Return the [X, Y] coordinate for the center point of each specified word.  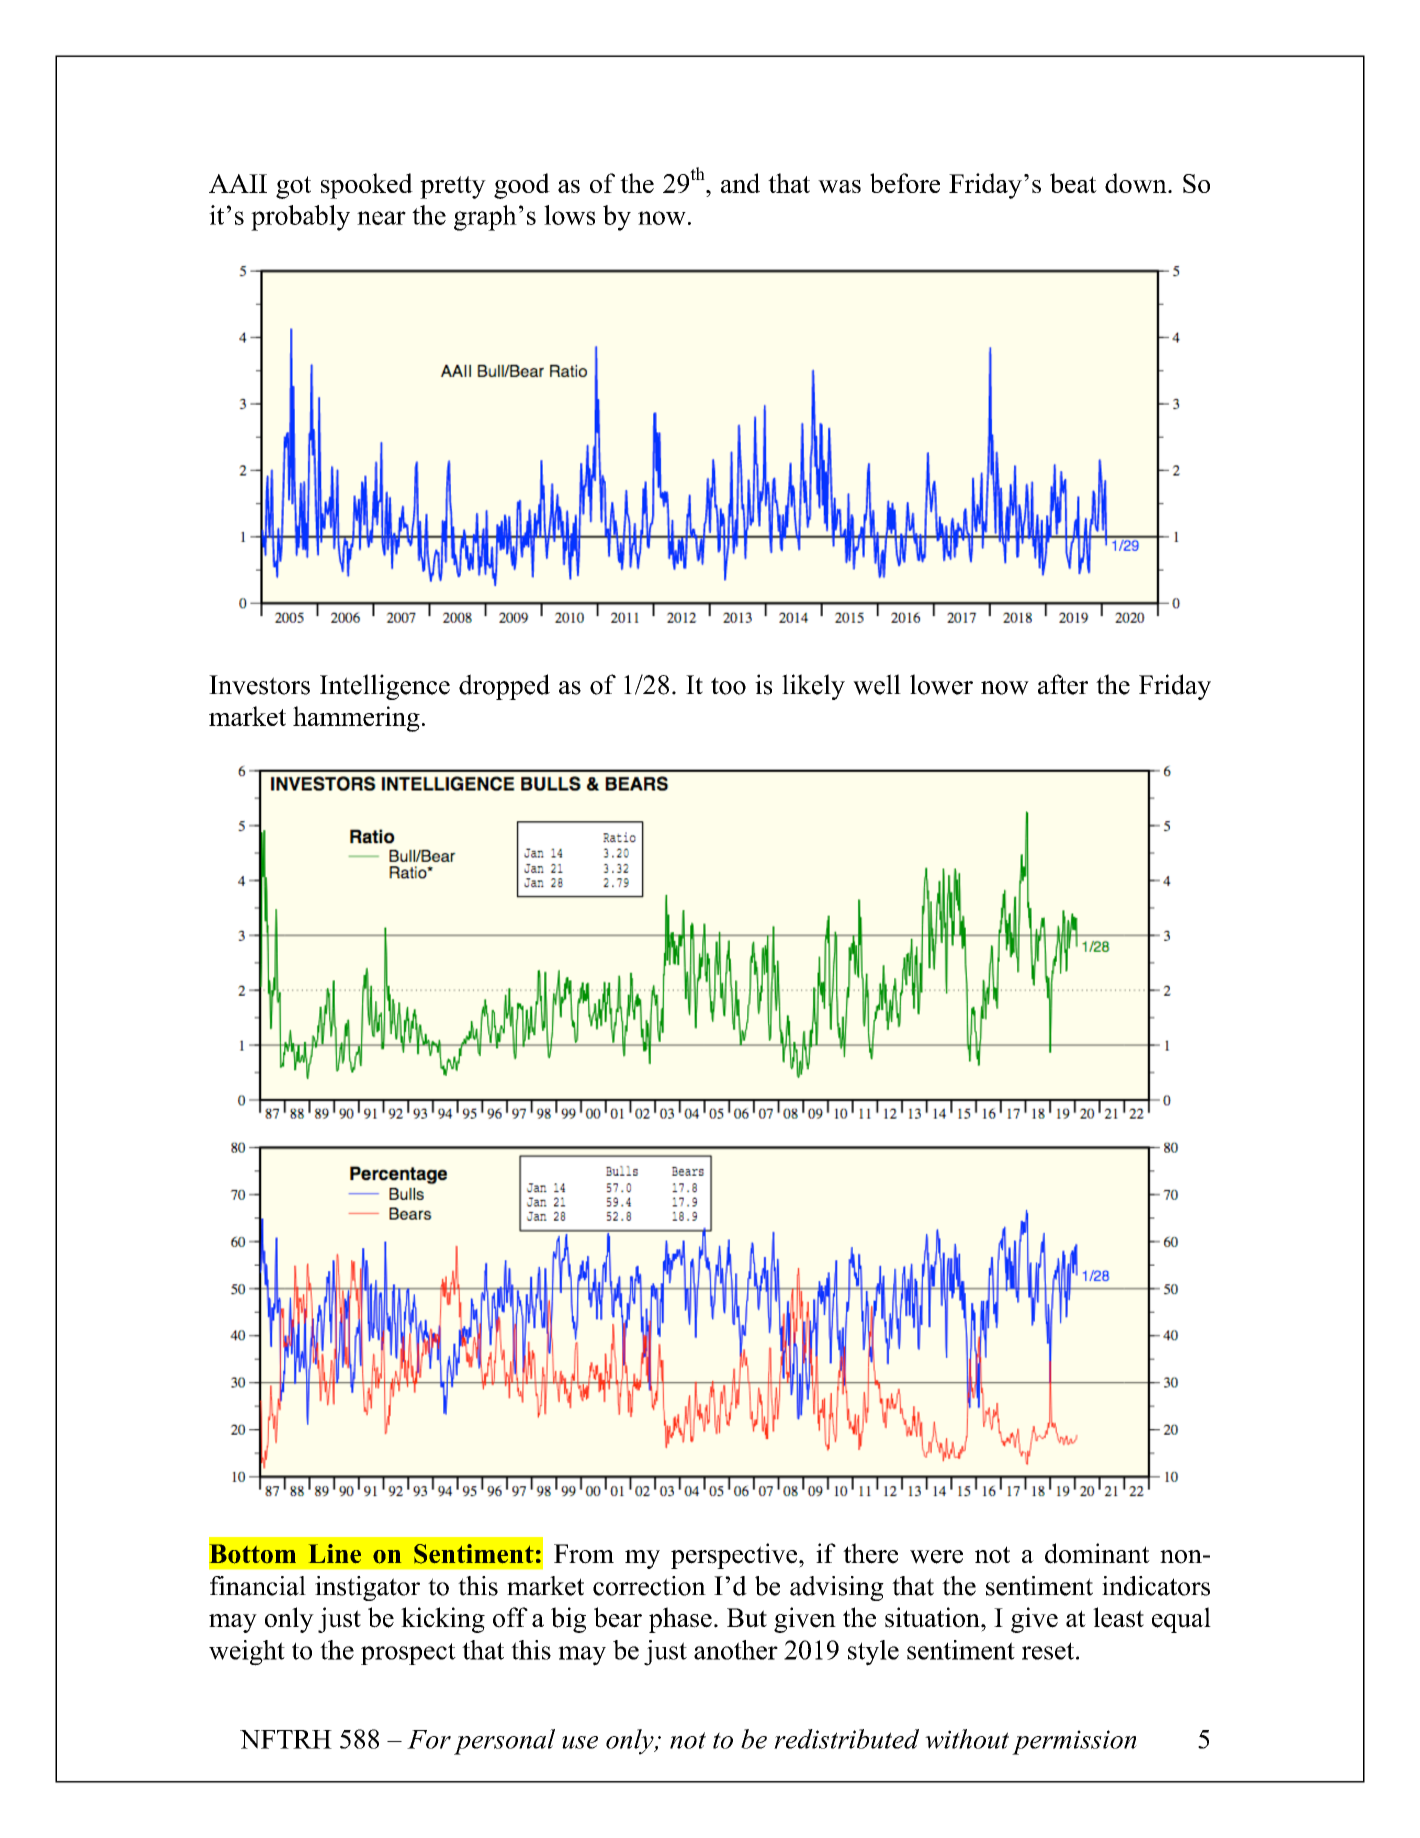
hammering [356, 719]
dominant [1097, 1553]
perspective [735, 1556]
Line [335, 1553]
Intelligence [385, 687]
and [740, 183]
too [728, 686]
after [1063, 684]
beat [1073, 183]
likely [813, 687]
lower [941, 684]
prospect [408, 1654]
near [381, 218]
